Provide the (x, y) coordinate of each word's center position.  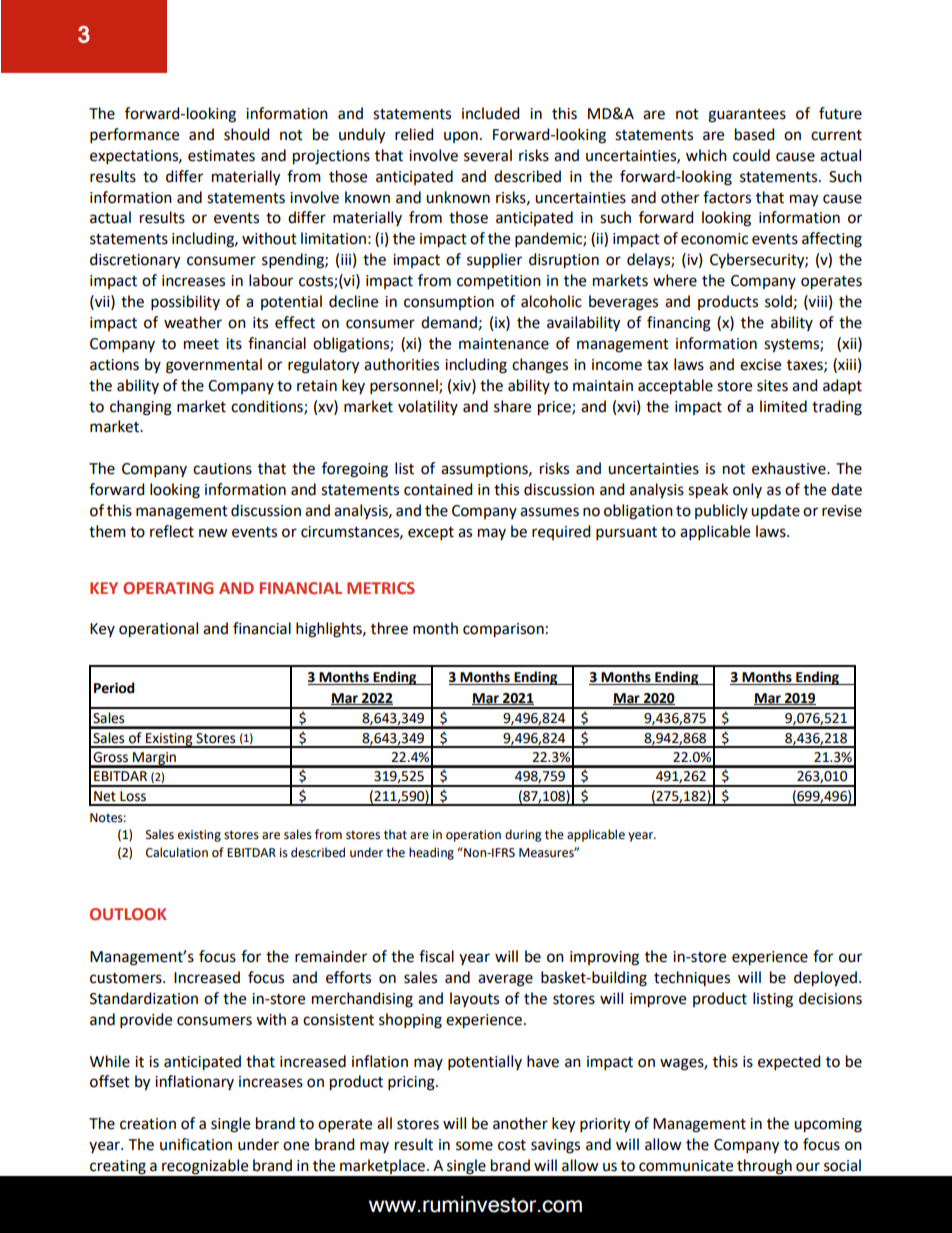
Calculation (177, 852)
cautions (222, 469)
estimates (221, 156)
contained (438, 489)
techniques (692, 978)
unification (196, 1144)
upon (461, 137)
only (747, 490)
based (754, 134)
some (474, 1146)
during (523, 835)
